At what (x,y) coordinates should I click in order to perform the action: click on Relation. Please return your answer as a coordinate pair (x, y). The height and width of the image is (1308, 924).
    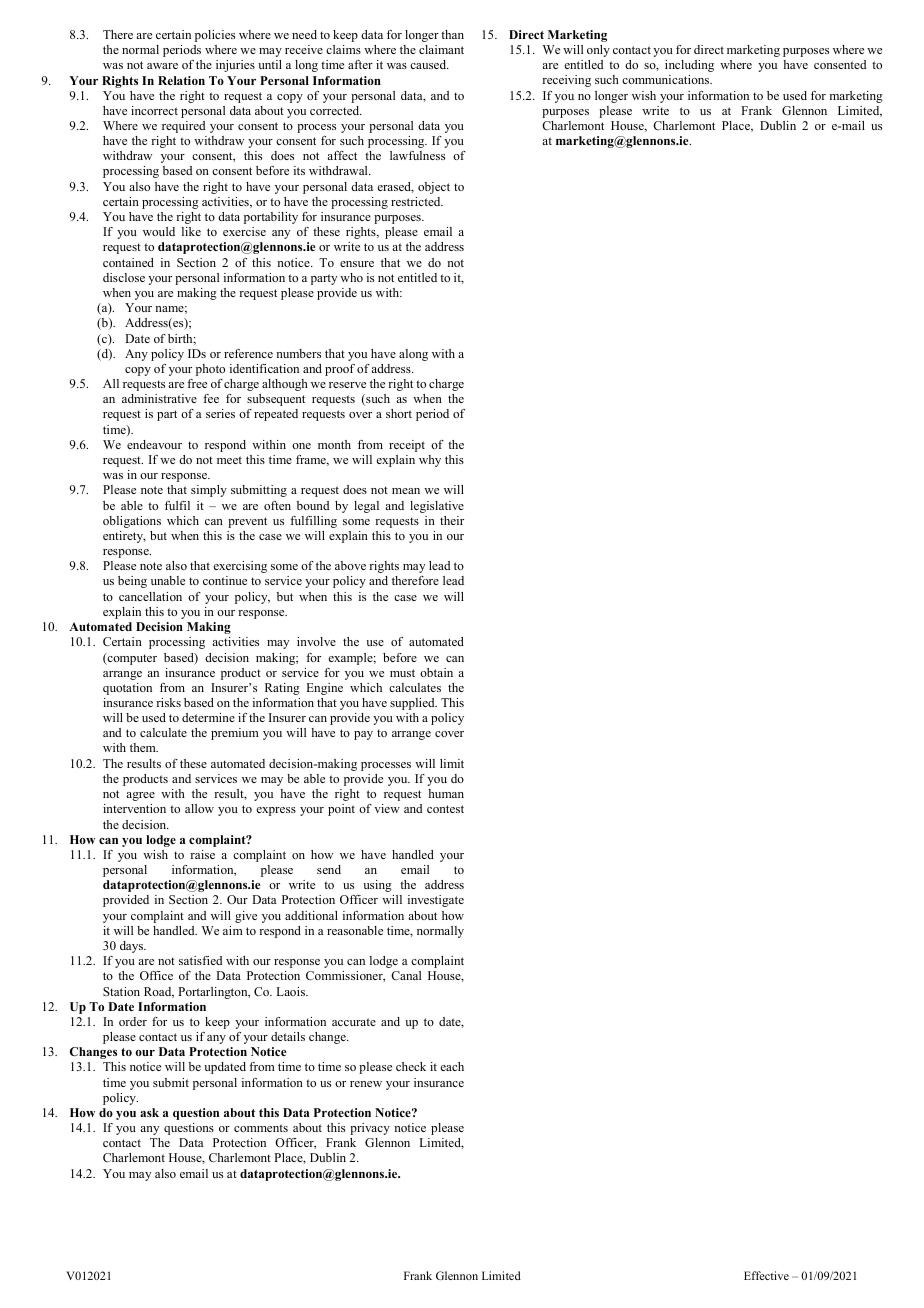
    Looking at the image, I should click on (181, 80).
